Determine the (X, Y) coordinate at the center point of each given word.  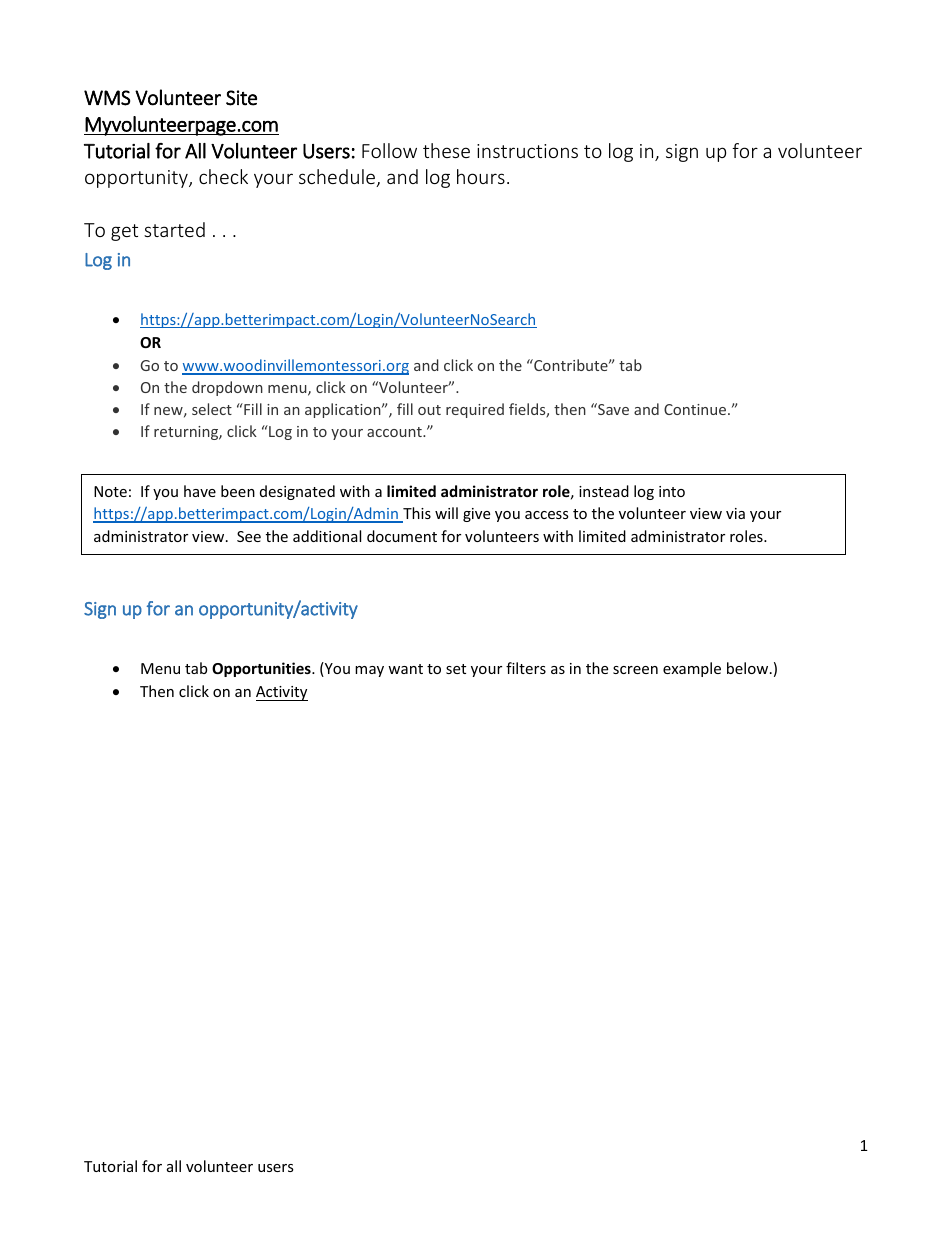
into (672, 491)
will (446, 513)
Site (241, 98)
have (200, 491)
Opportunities (262, 669)
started (174, 229)
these (446, 150)
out (429, 410)
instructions (527, 151)
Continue (696, 409)
